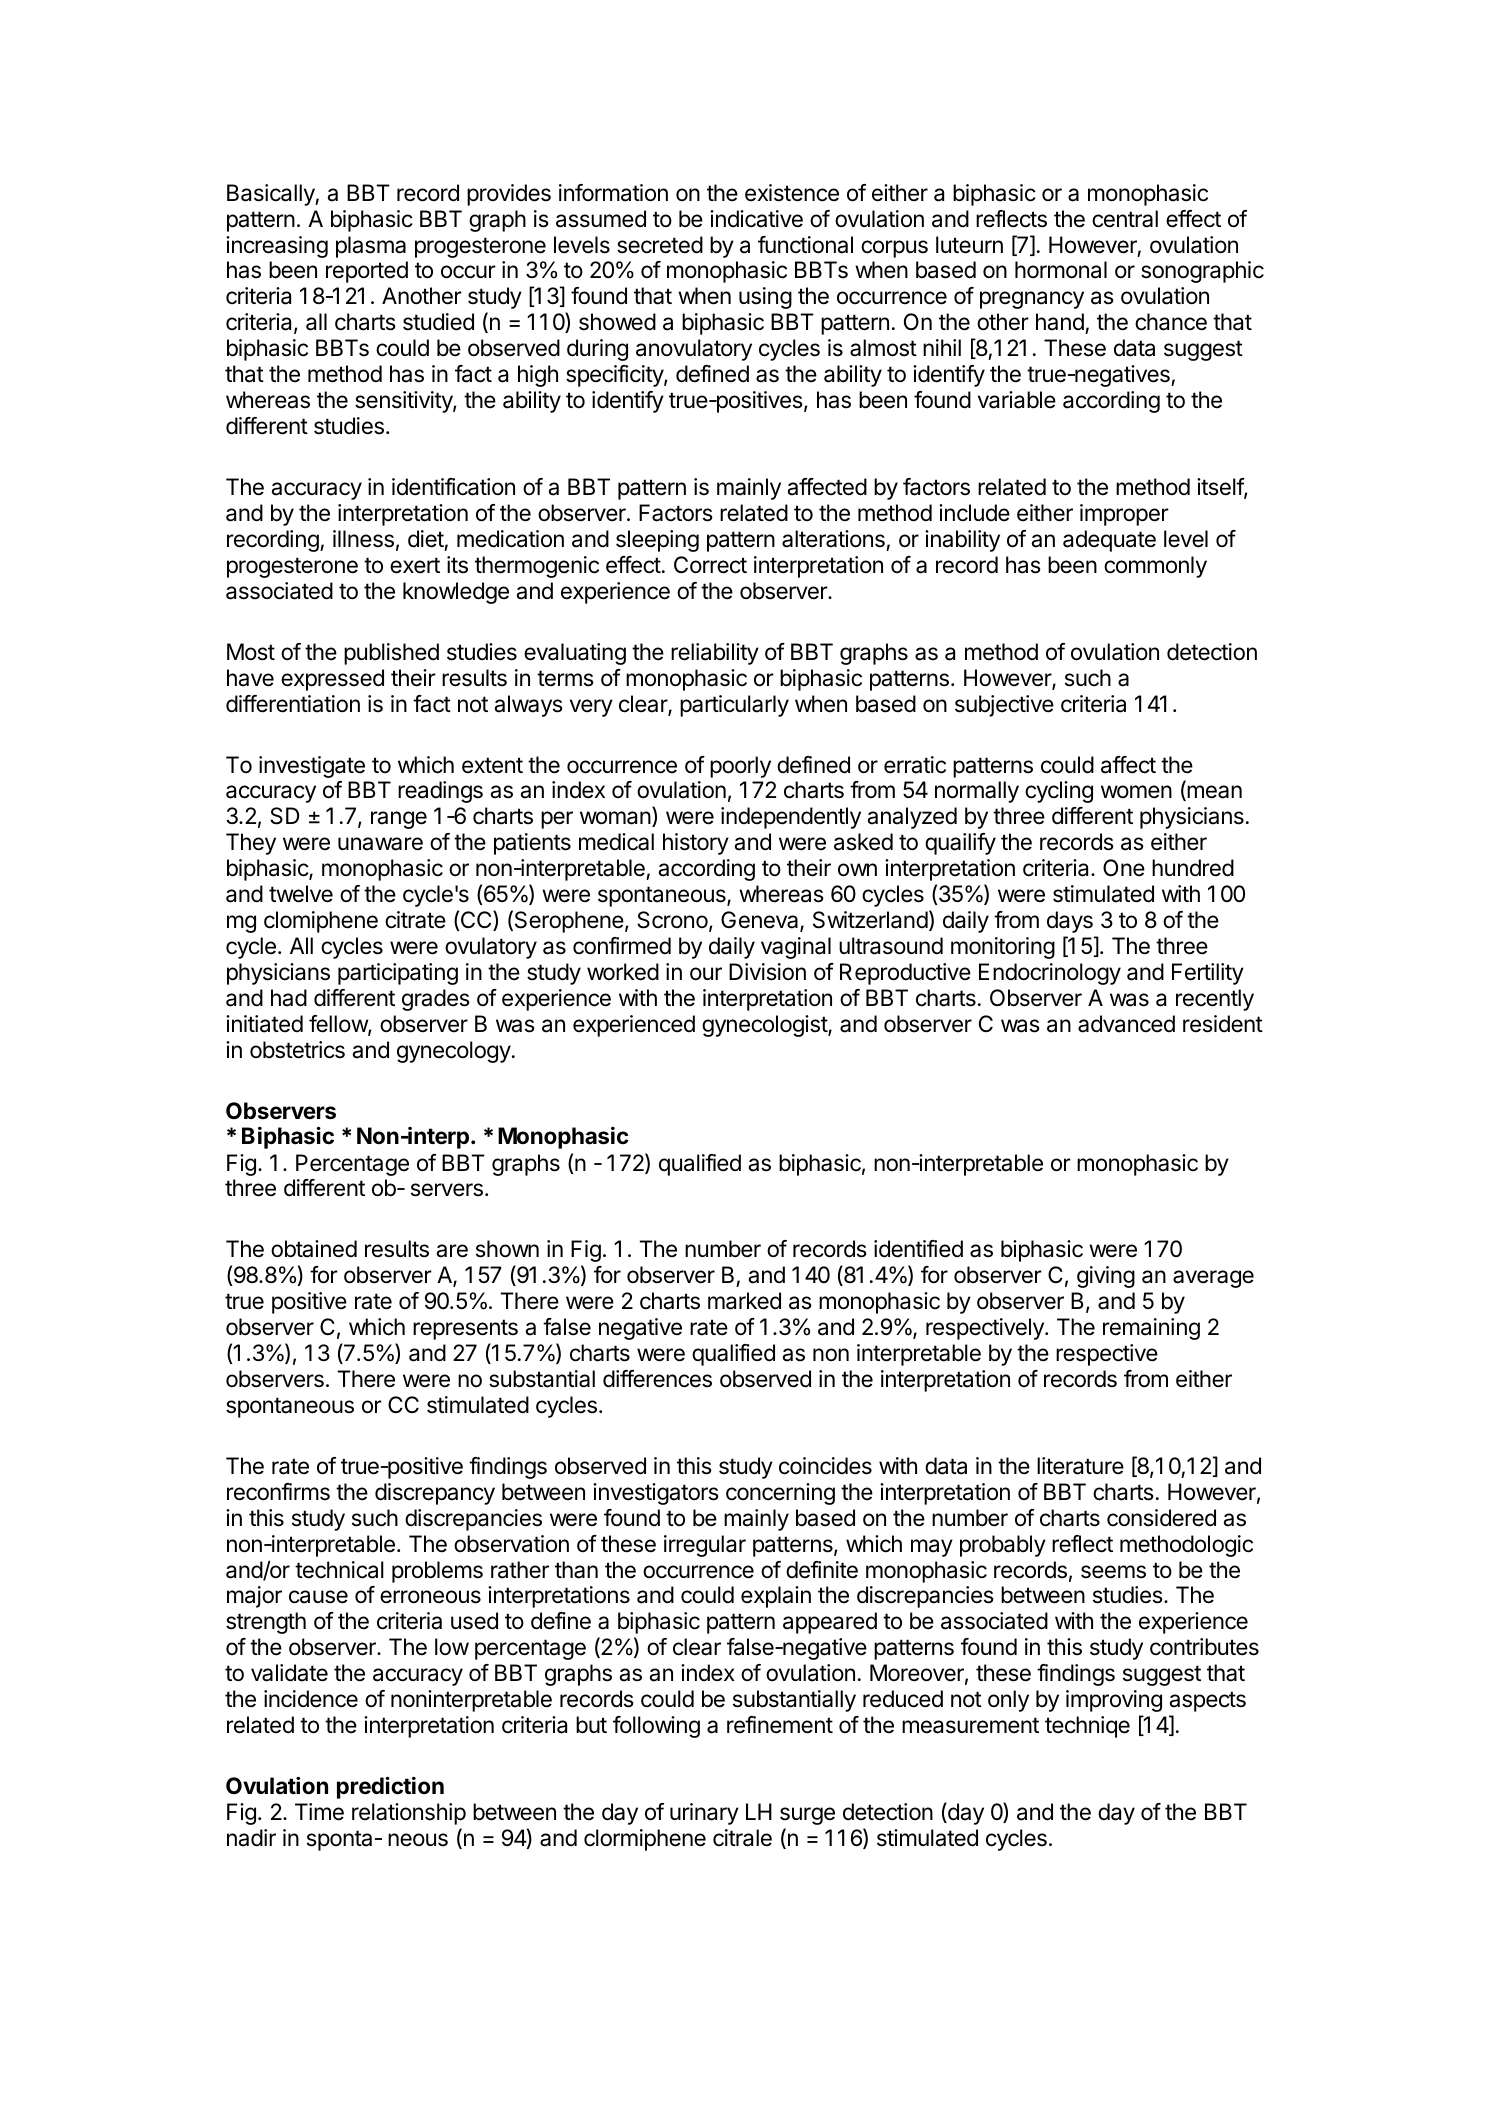 This screenshot has height=2109, width=1491. Describe the element at coordinates (780, 1494) in the screenshot. I see `concerning` at that location.
